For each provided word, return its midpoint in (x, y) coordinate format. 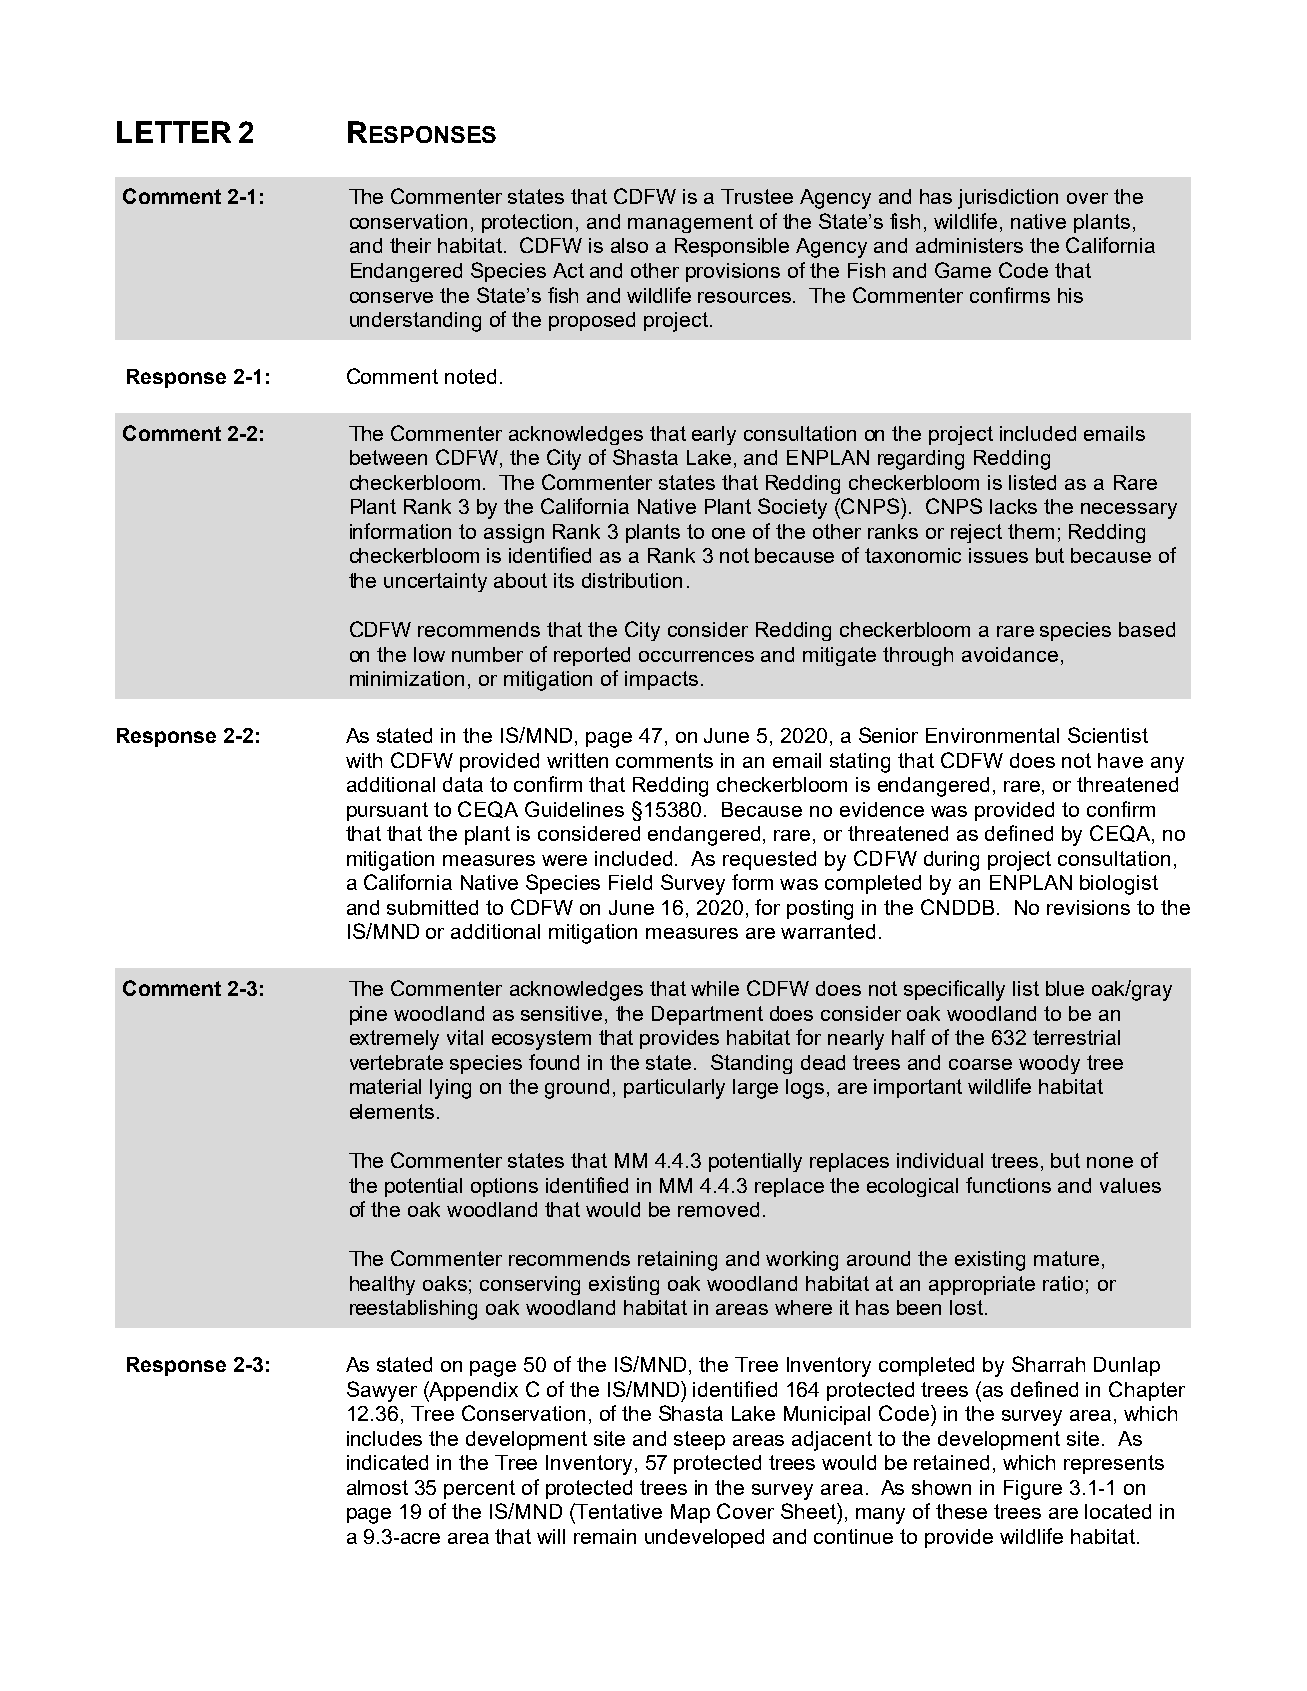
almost (377, 1487)
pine (368, 1015)
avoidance (1010, 654)
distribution (632, 580)
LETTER (174, 132)
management (690, 223)
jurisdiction (1008, 199)
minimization (407, 678)
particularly (674, 1089)
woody (1049, 1064)
